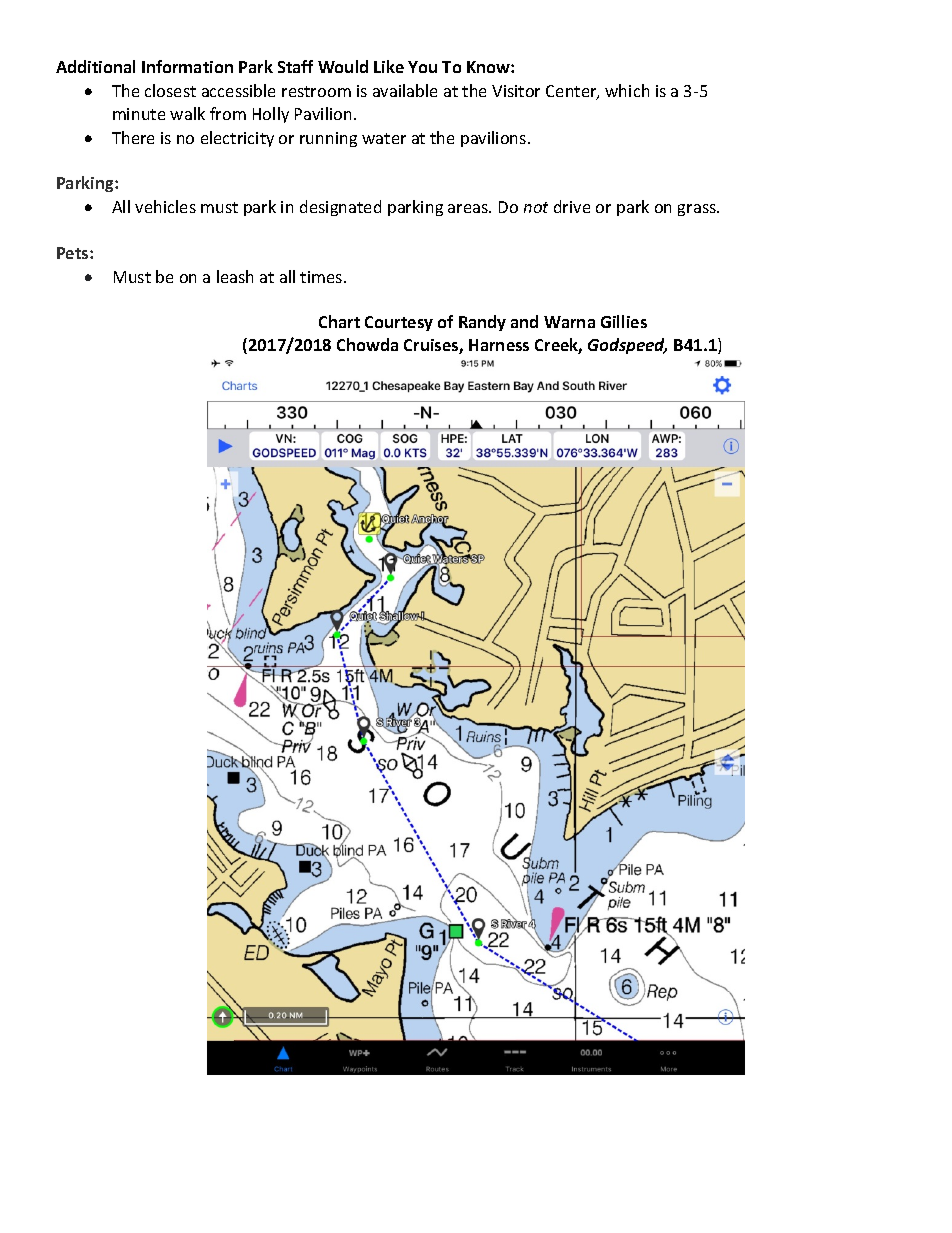 Image resolution: width=952 pixels, height=1233 pixels. What do you see at coordinates (187, 66) in the screenshot?
I see `Information` at bounding box center [187, 66].
